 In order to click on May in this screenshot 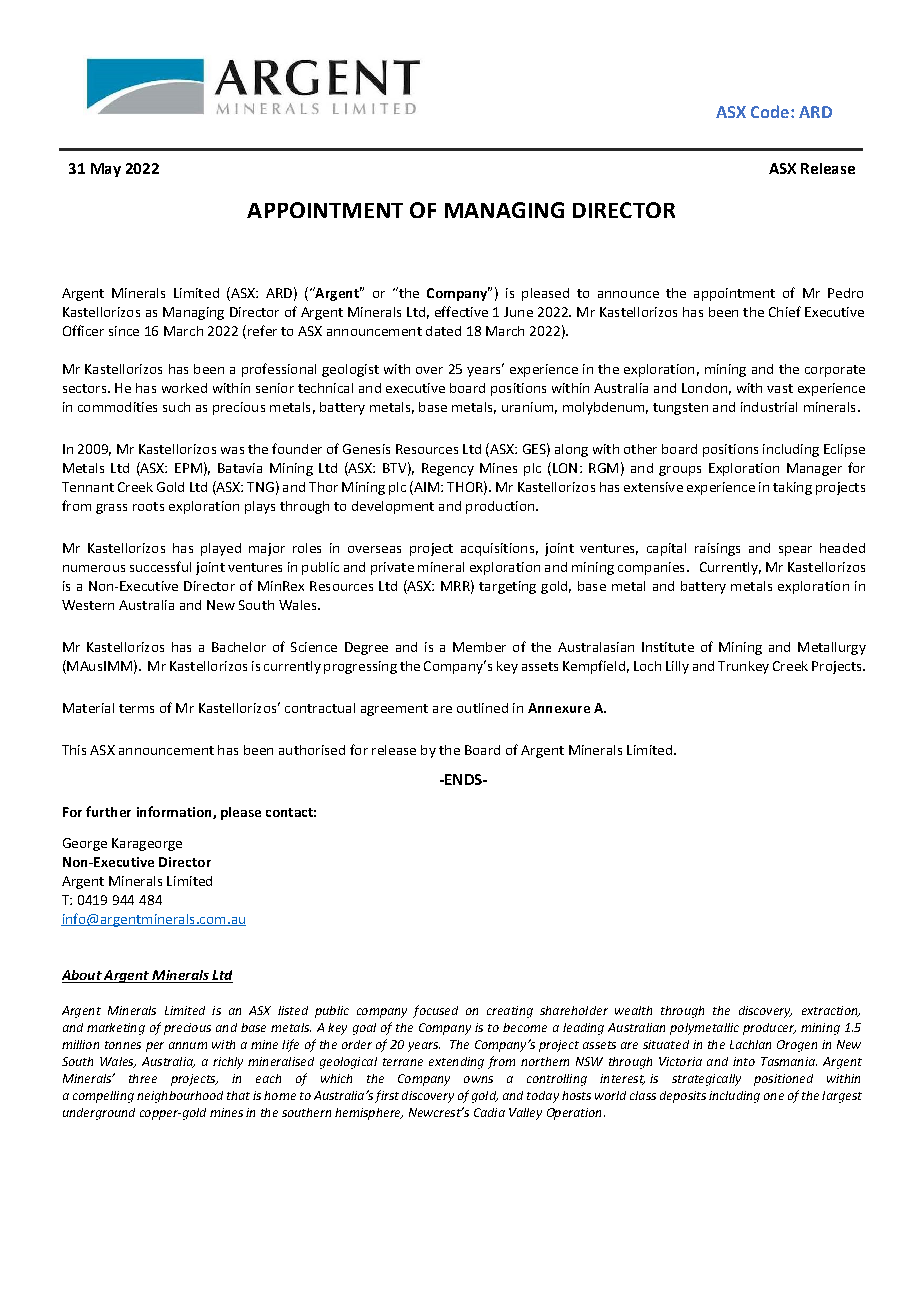, I will do `click(106, 170)`.
